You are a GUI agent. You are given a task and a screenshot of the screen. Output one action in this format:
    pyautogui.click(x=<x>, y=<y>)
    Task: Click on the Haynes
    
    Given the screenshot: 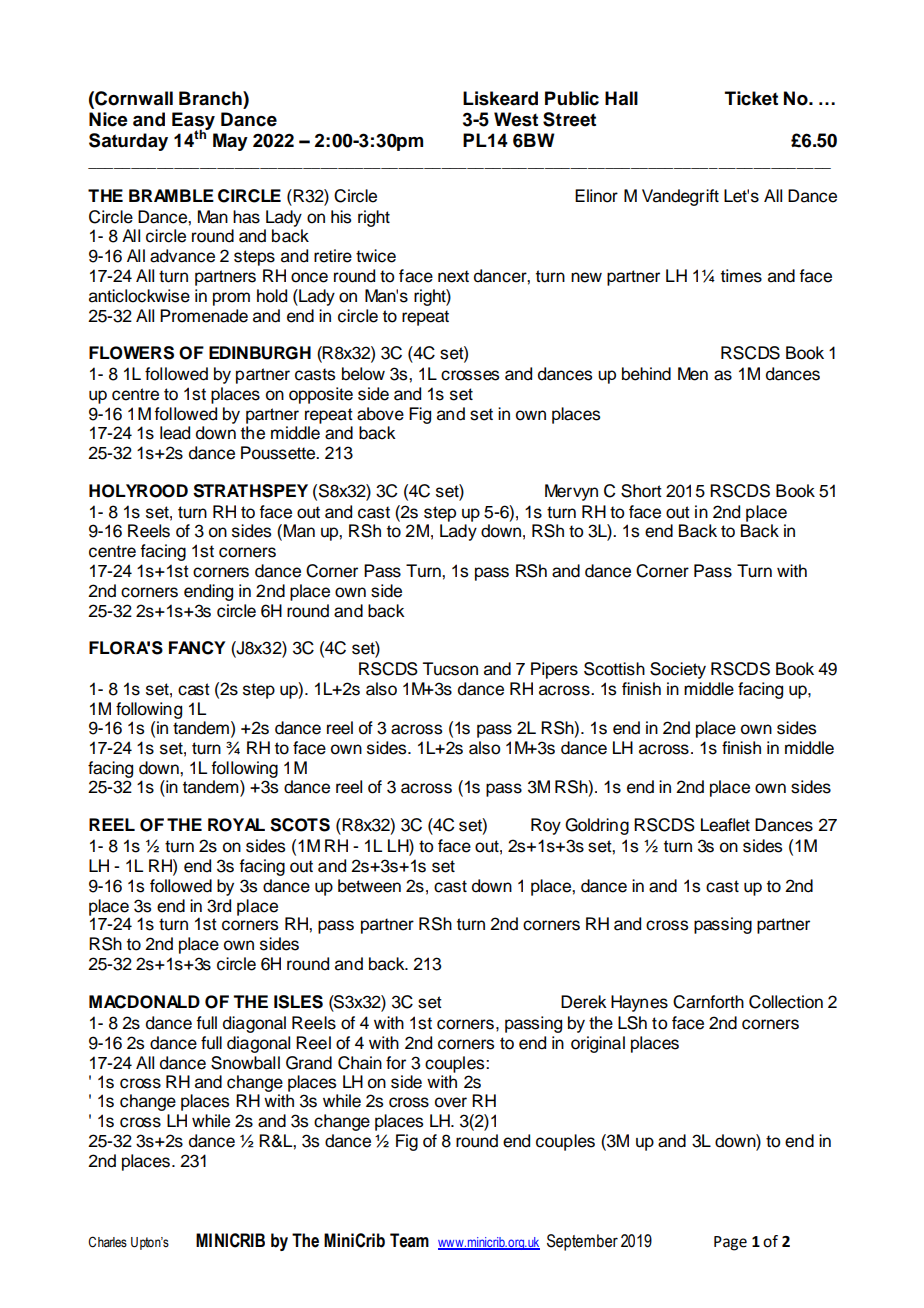 What is the action you would take?
    pyautogui.click(x=639, y=1003)
